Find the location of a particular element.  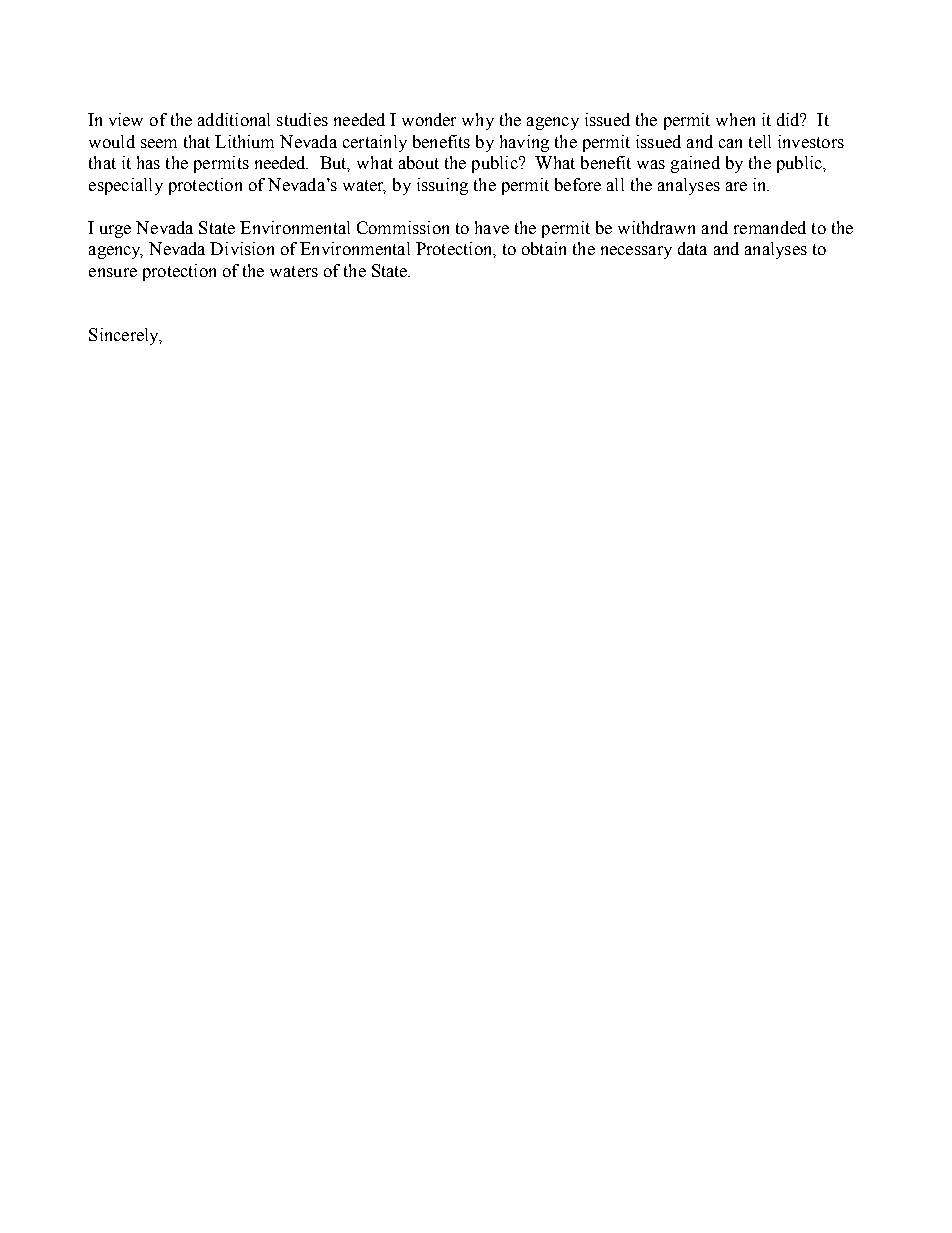

additional is located at coordinates (234, 119).
